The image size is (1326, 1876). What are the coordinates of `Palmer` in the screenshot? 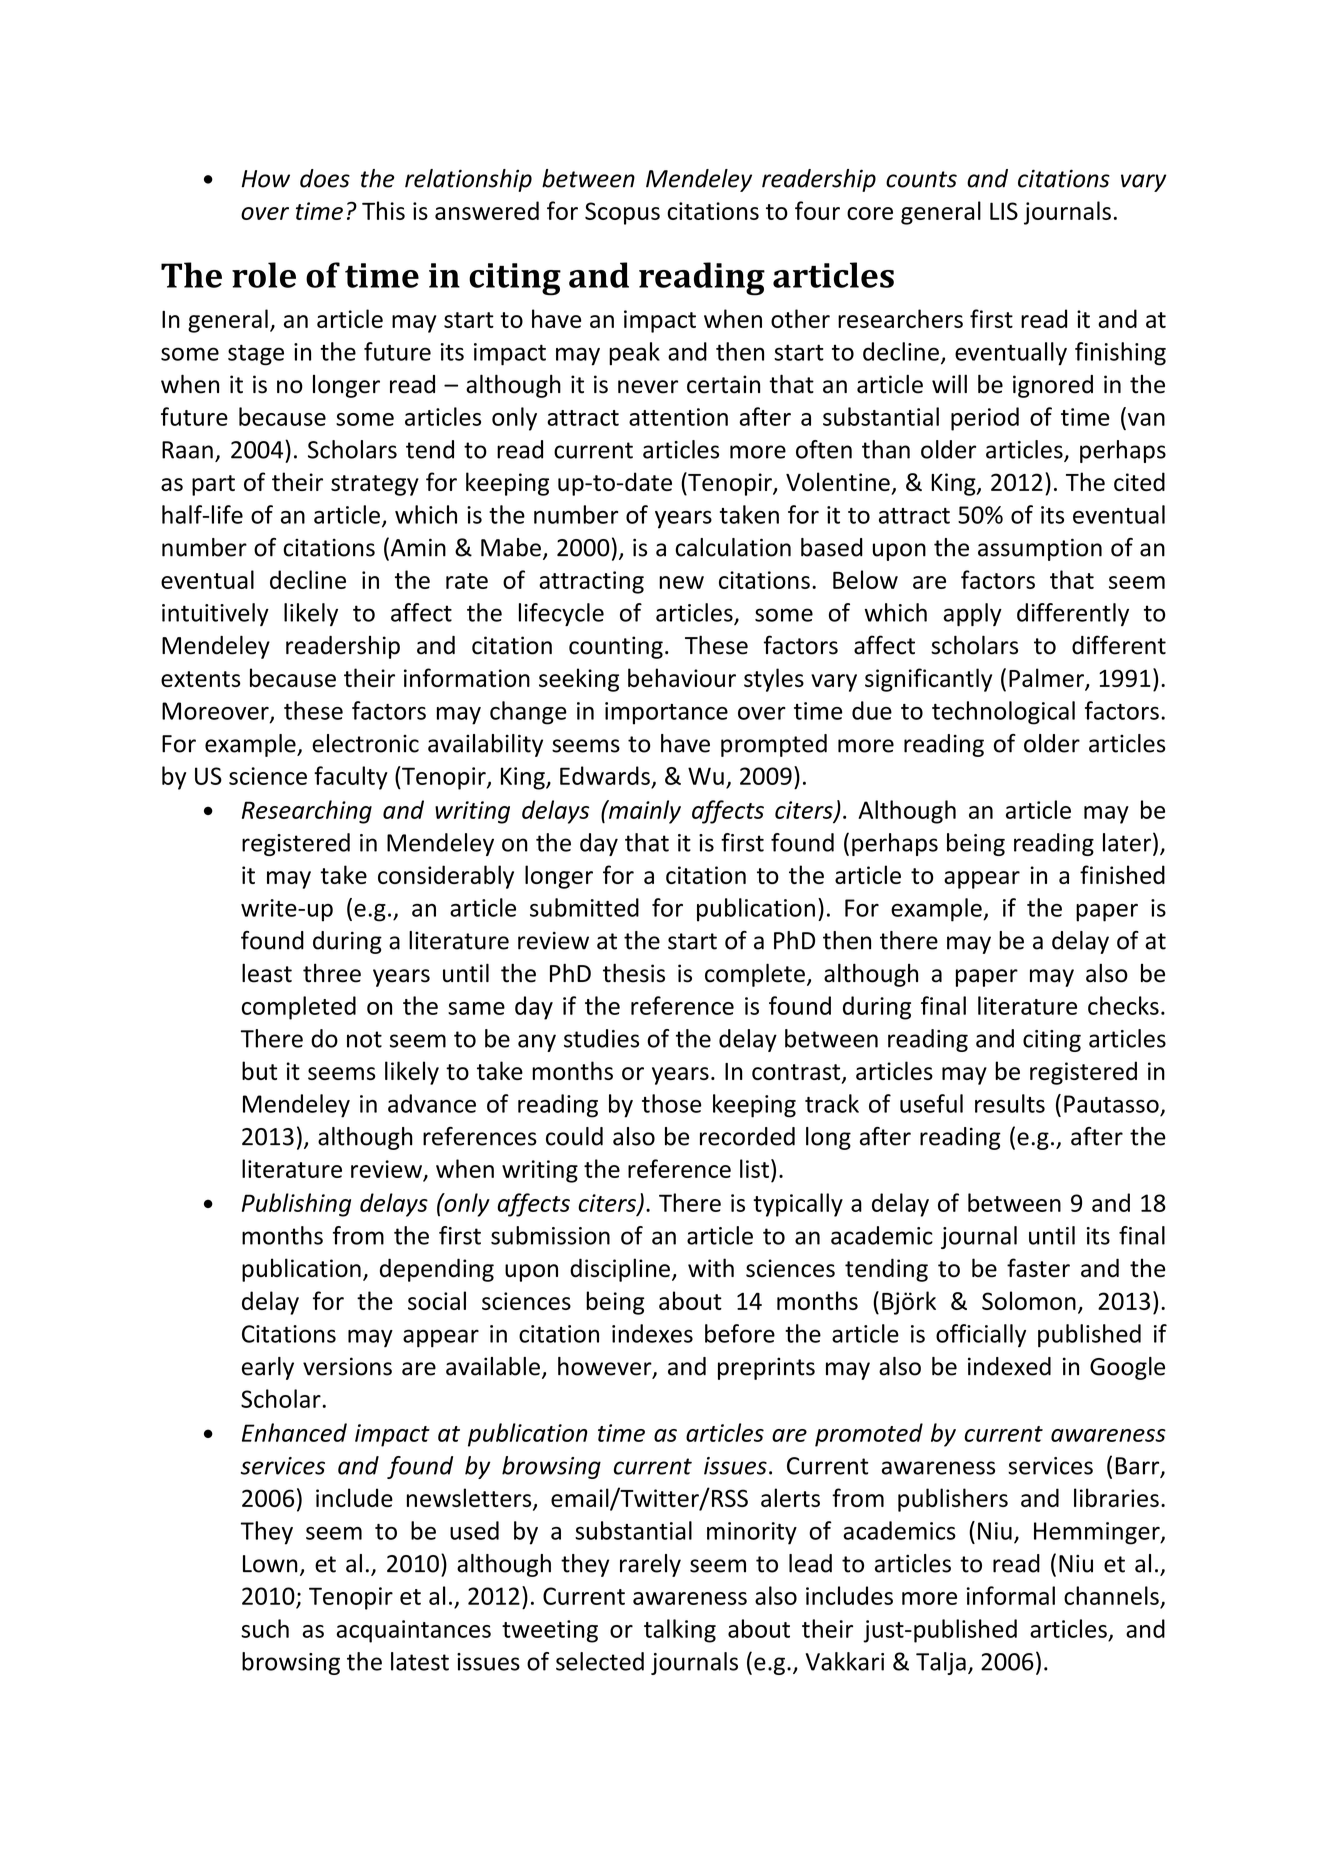 It's located at (1047, 679).
